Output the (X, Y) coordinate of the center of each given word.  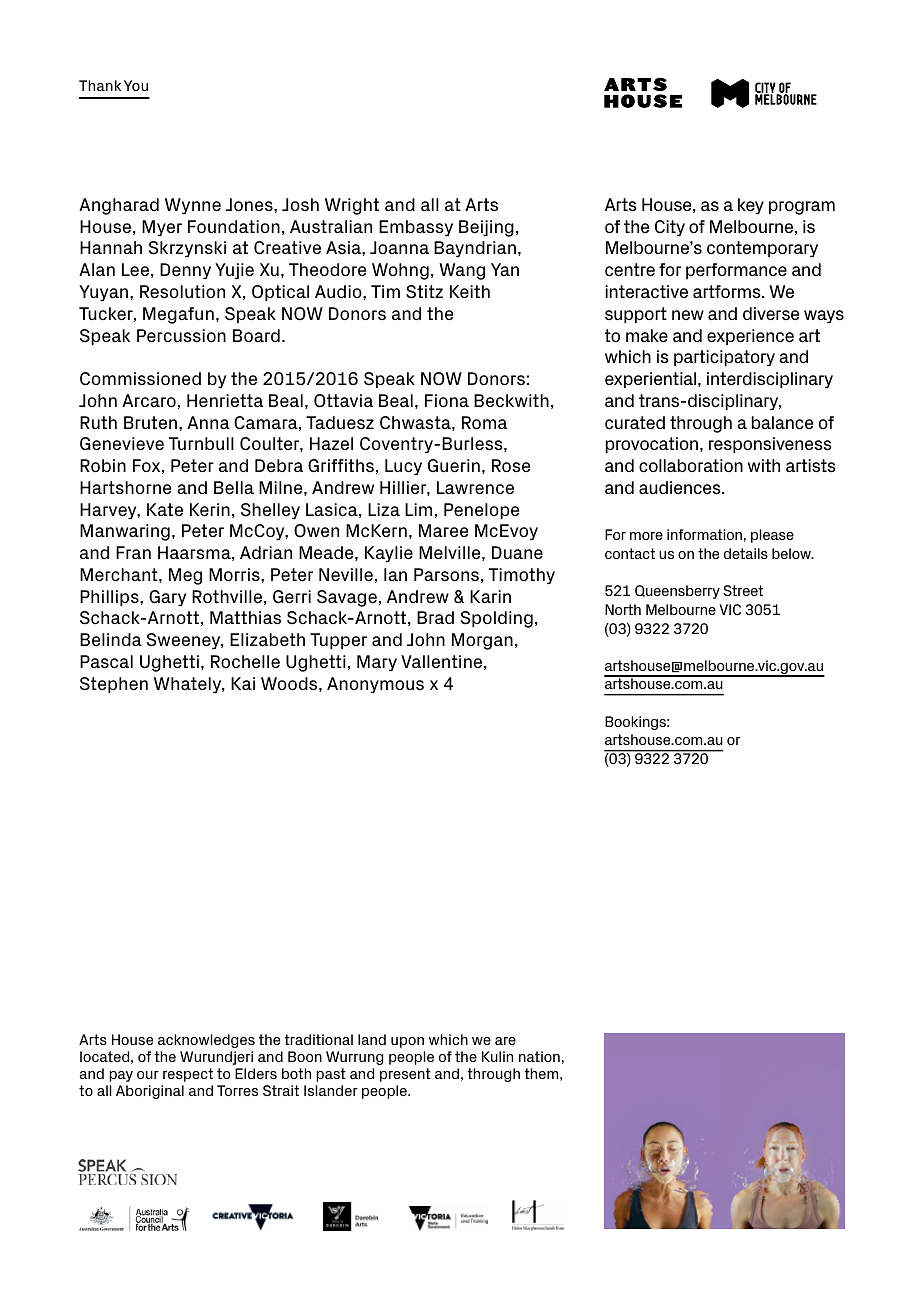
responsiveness (770, 445)
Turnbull (201, 443)
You (136, 85)
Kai (243, 683)
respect (188, 1075)
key (751, 206)
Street (743, 591)
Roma (484, 422)
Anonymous (375, 685)
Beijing (486, 228)
